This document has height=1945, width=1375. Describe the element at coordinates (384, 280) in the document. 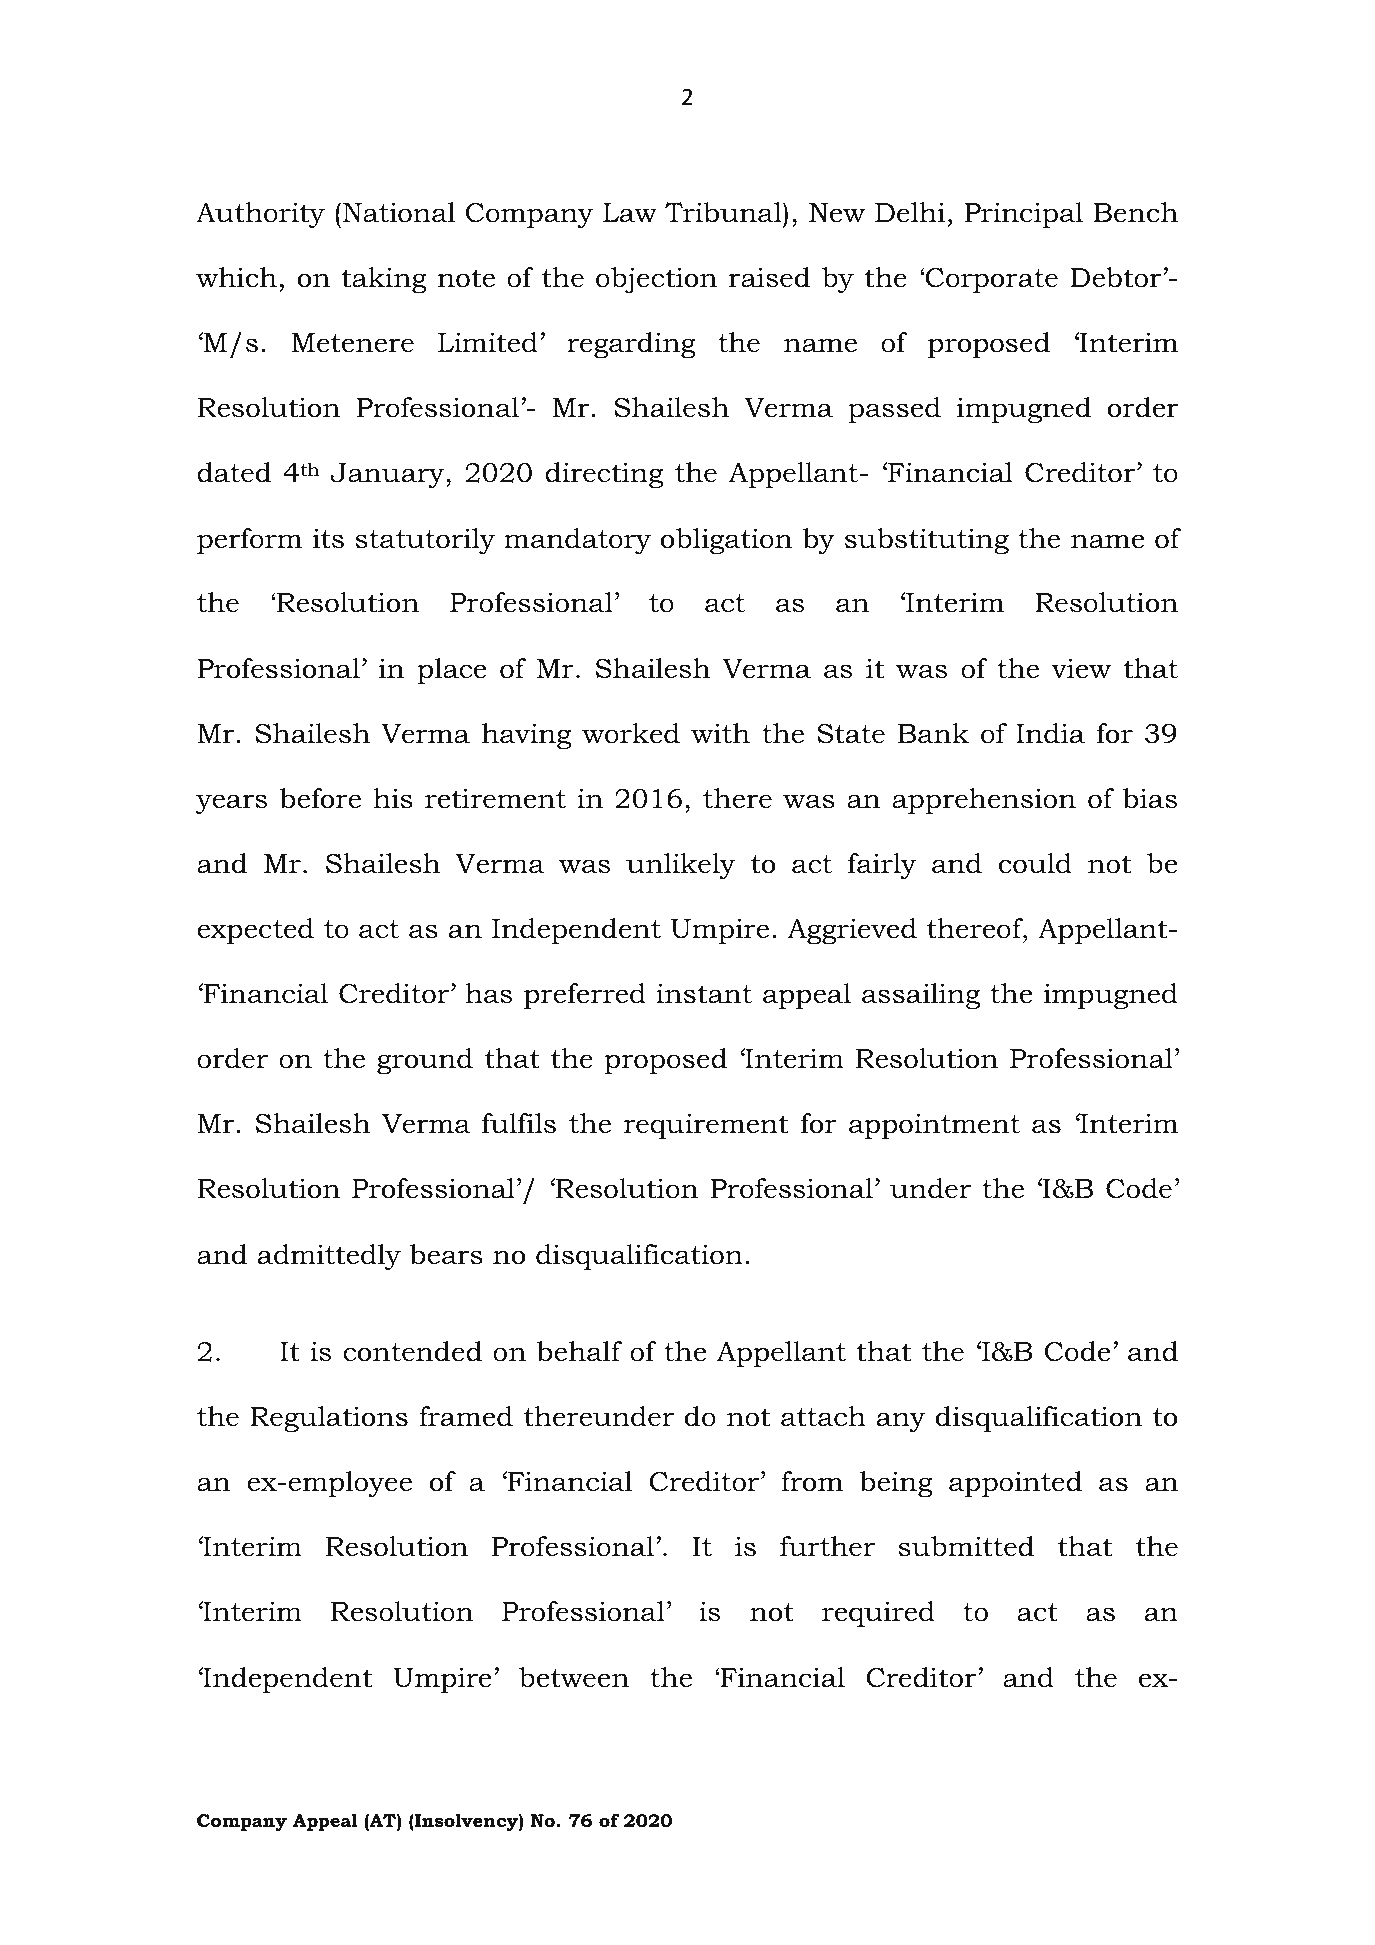

I see `taking` at that location.
